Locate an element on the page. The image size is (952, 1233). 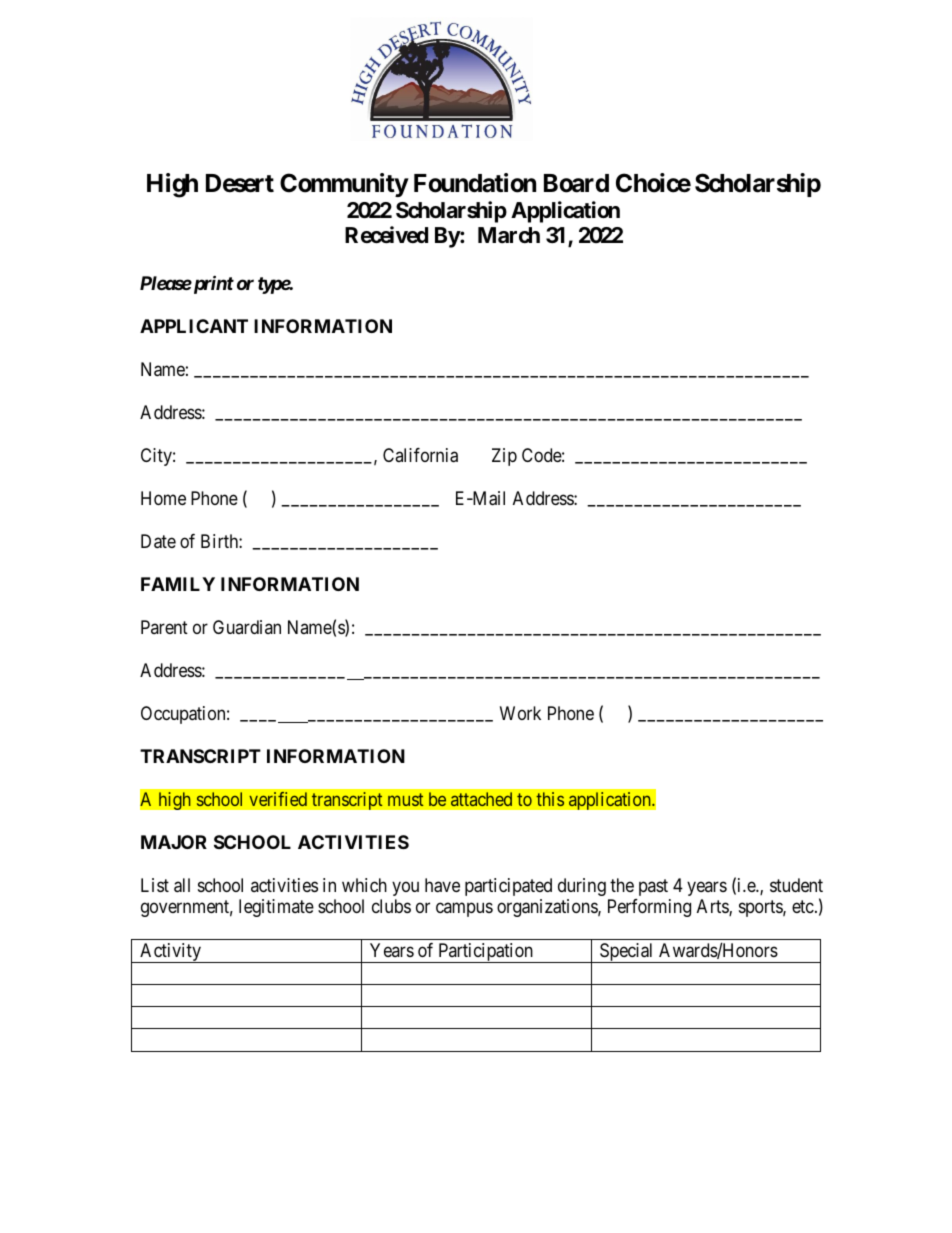
Zip is located at coordinates (504, 457).
